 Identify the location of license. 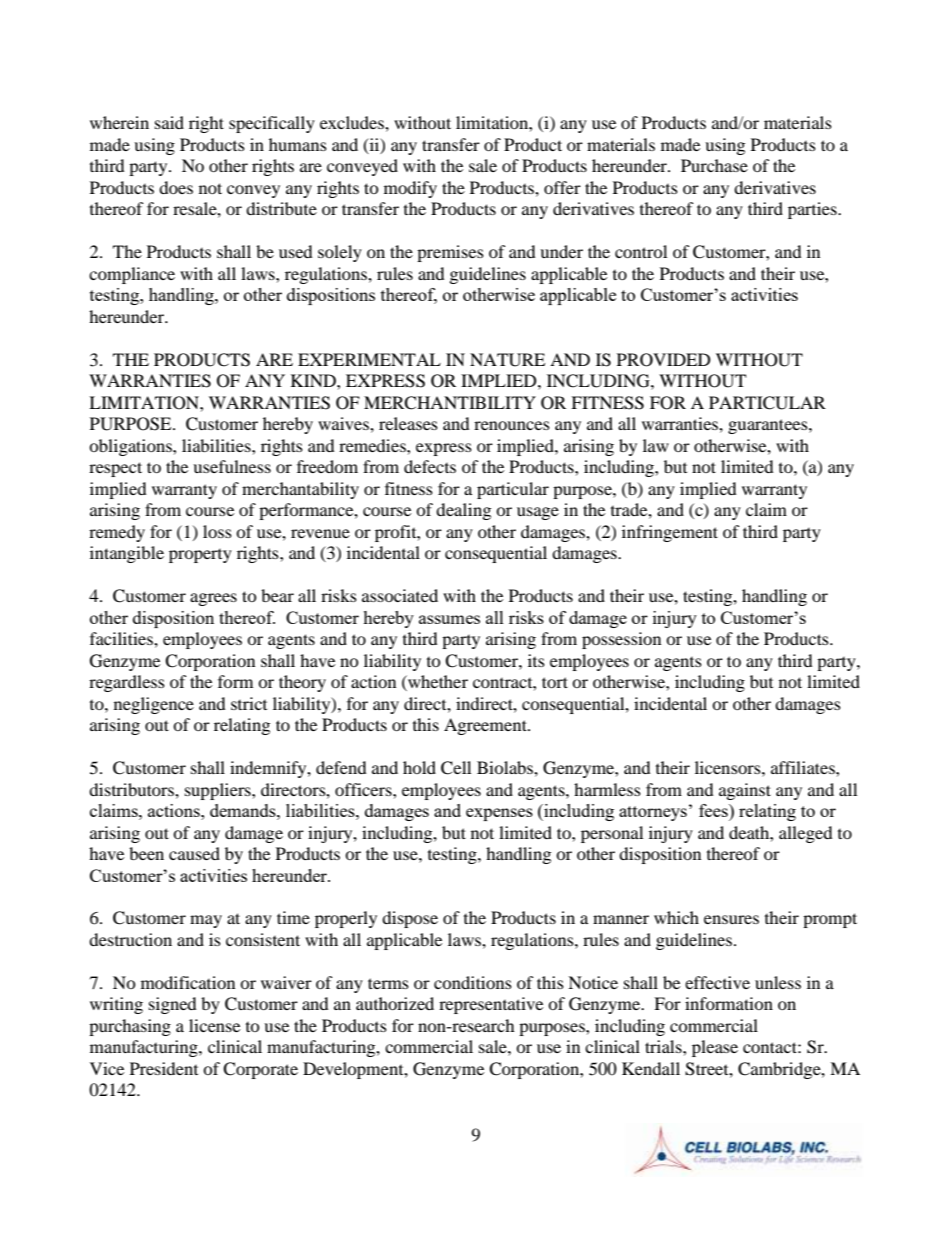
(214, 1025).
